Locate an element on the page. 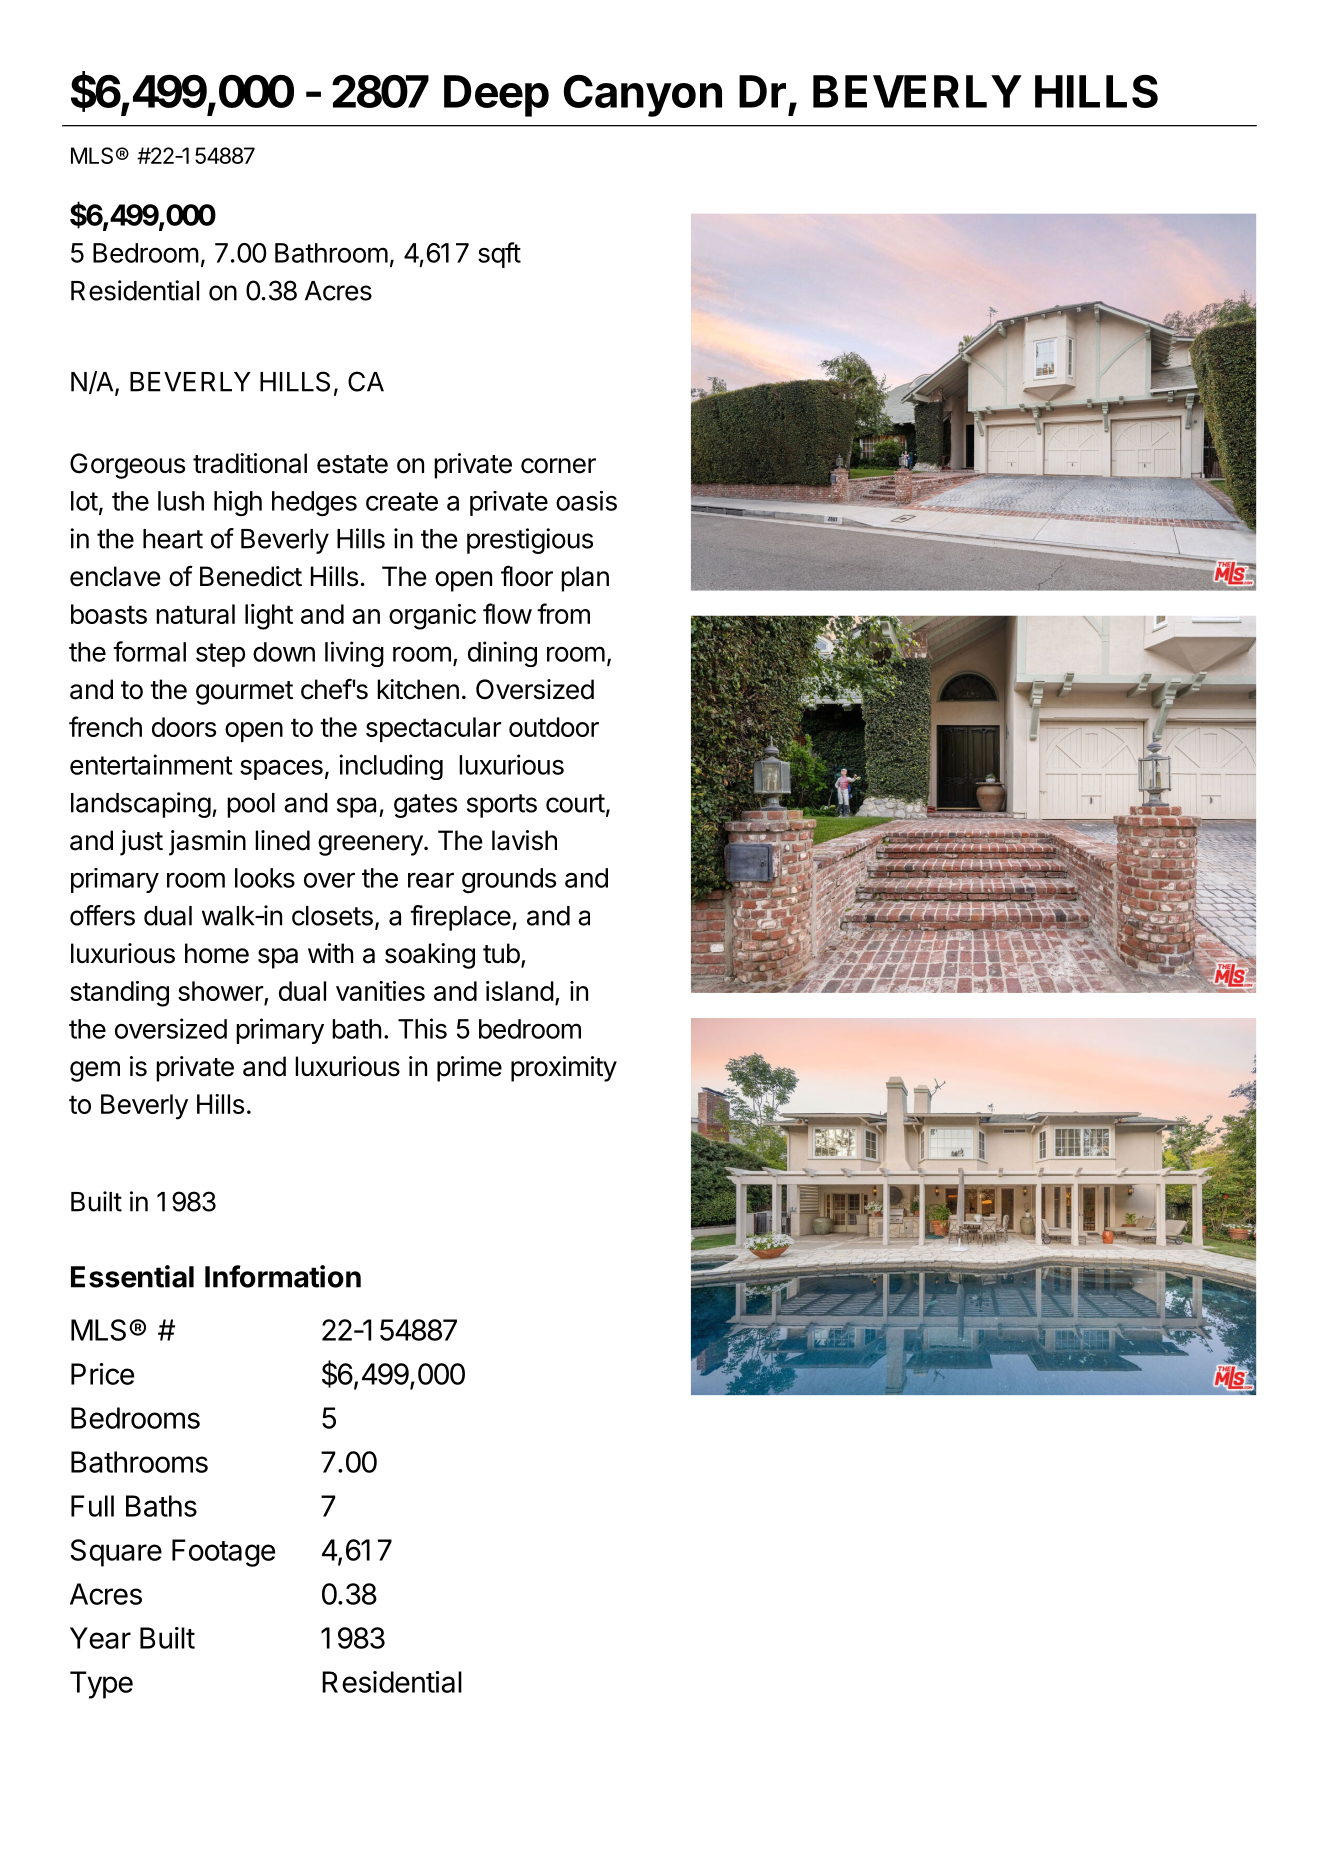  Year is located at coordinates (100, 1638).
